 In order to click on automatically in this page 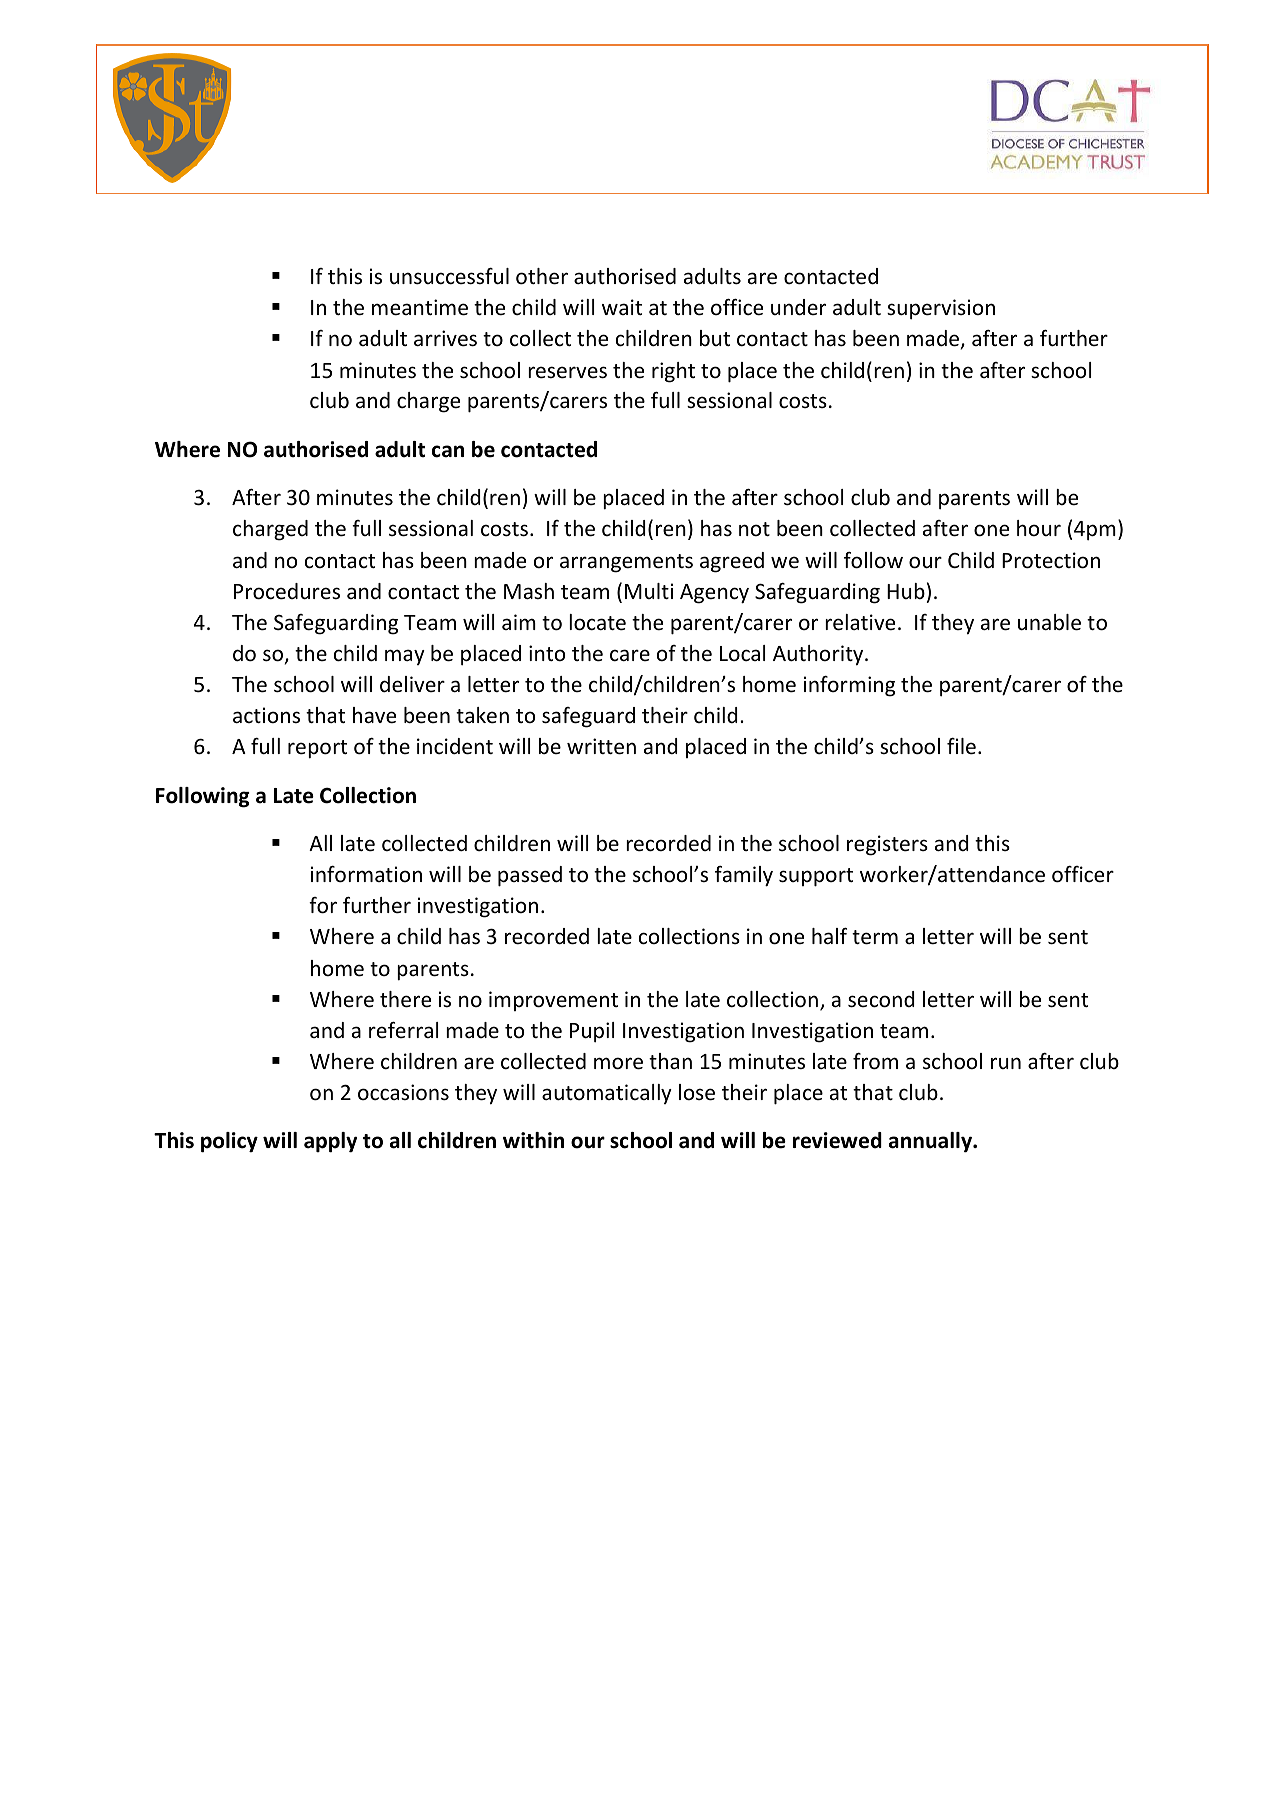, I will do `click(607, 1094)`.
